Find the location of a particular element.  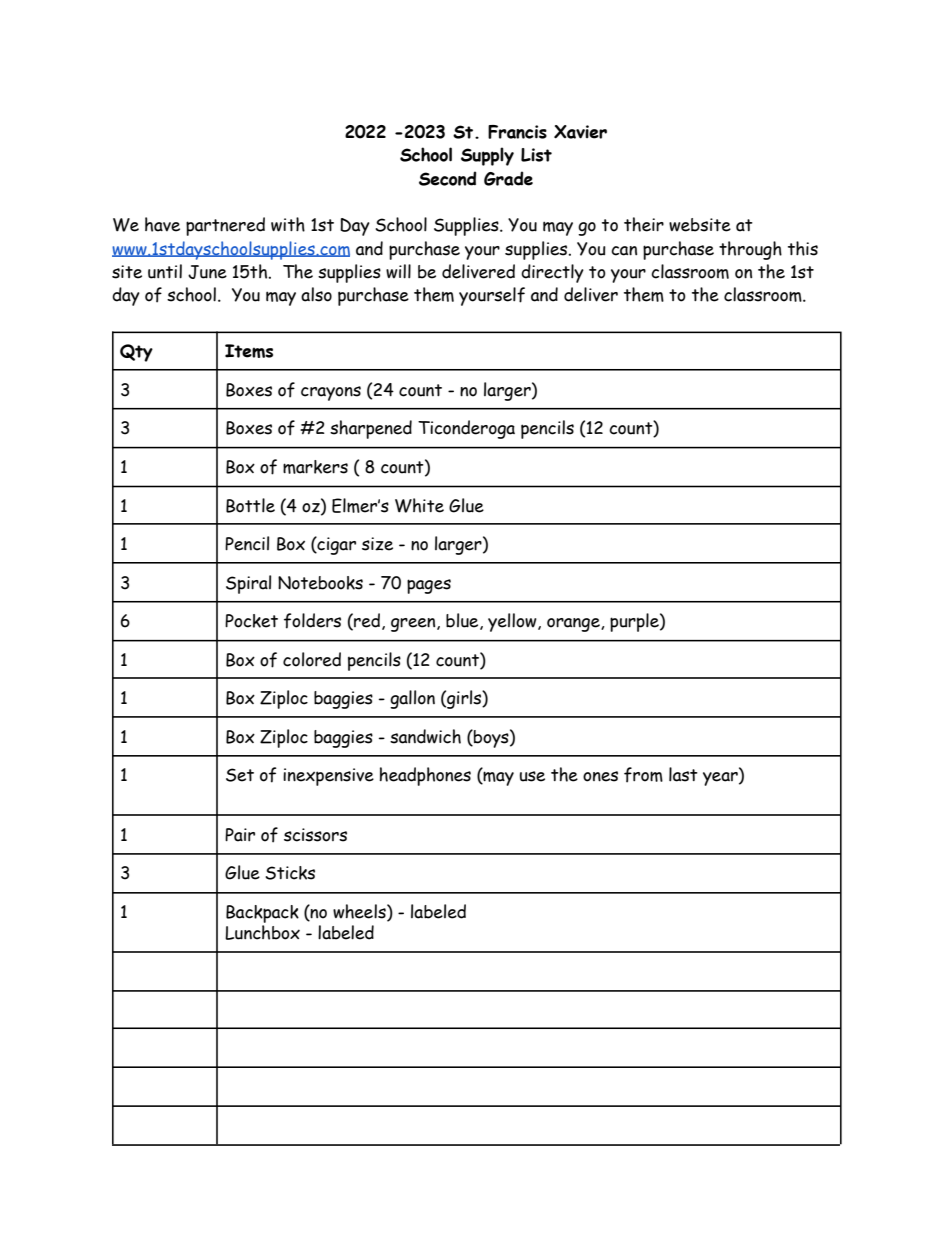

White is located at coordinates (419, 505).
